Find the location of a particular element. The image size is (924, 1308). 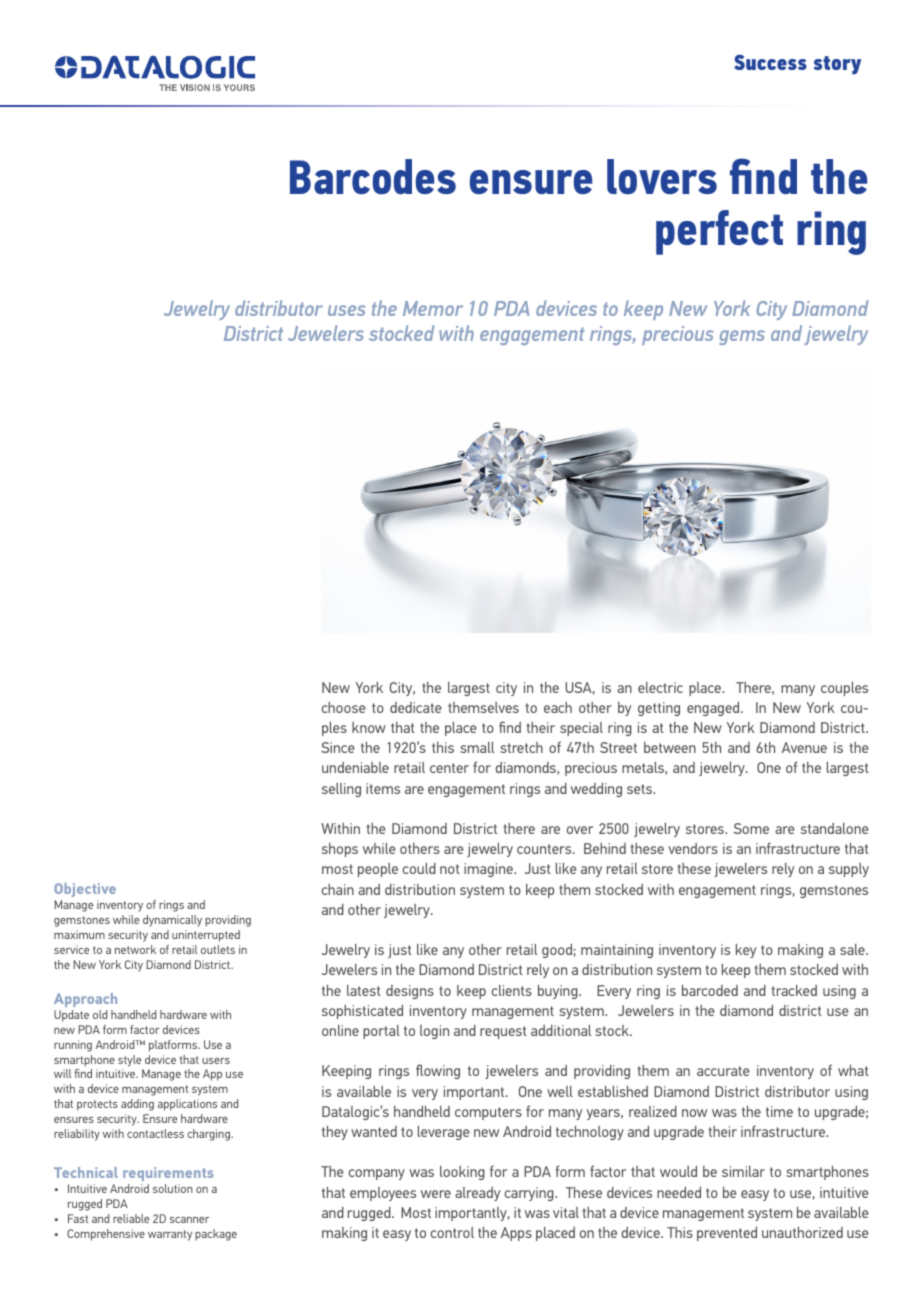

Barcodes is located at coordinates (373, 177).
